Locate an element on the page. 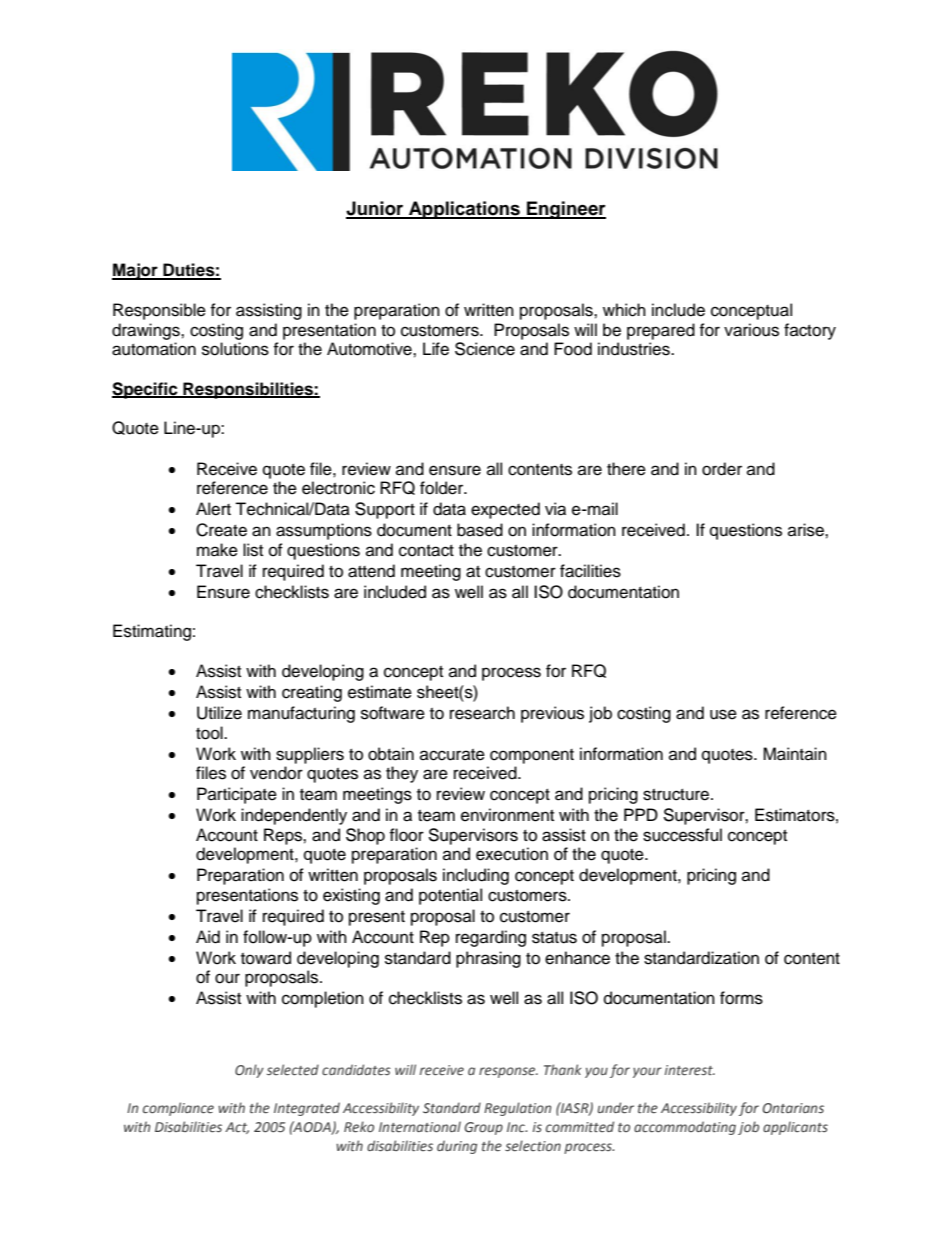 This page has height=1233, width=952. Group is located at coordinates (483, 1128).
